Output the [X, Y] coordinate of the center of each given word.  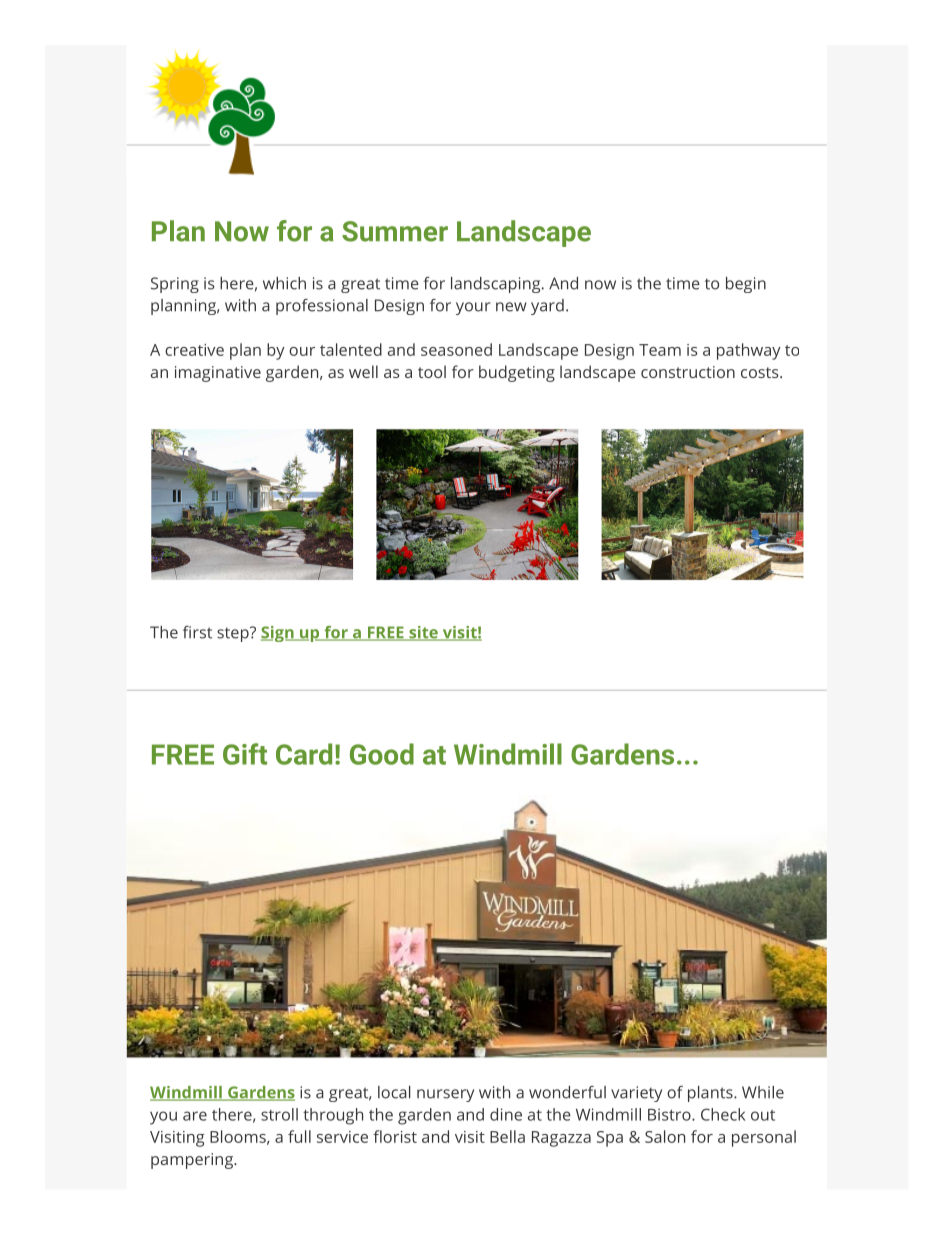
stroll [279, 1114]
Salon [665, 1136]
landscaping [495, 285]
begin [746, 285]
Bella [507, 1136]
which [284, 283]
